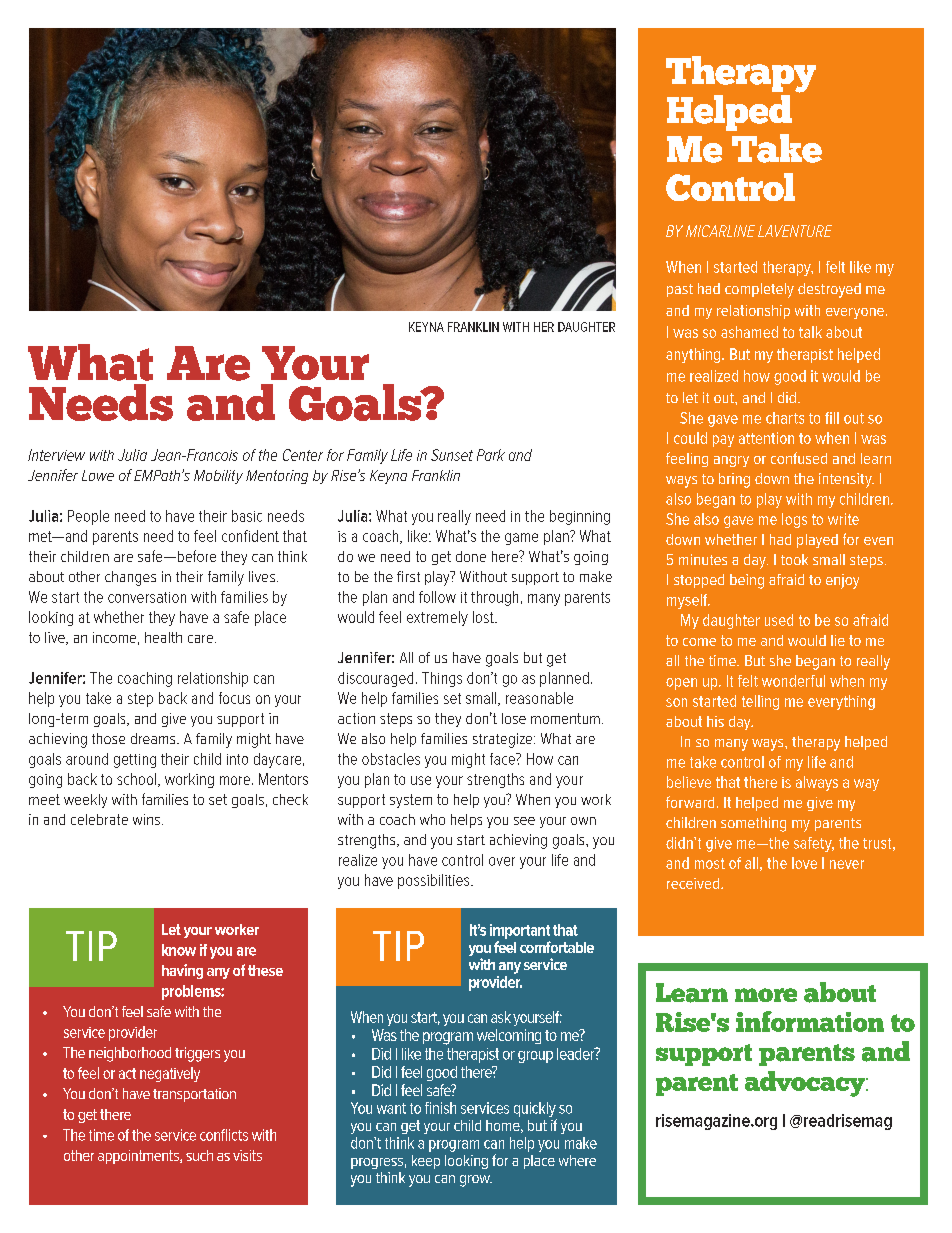 The image size is (952, 1233). Describe the element at coordinates (806, 1084) in the screenshot. I see `advocacy` at that location.
